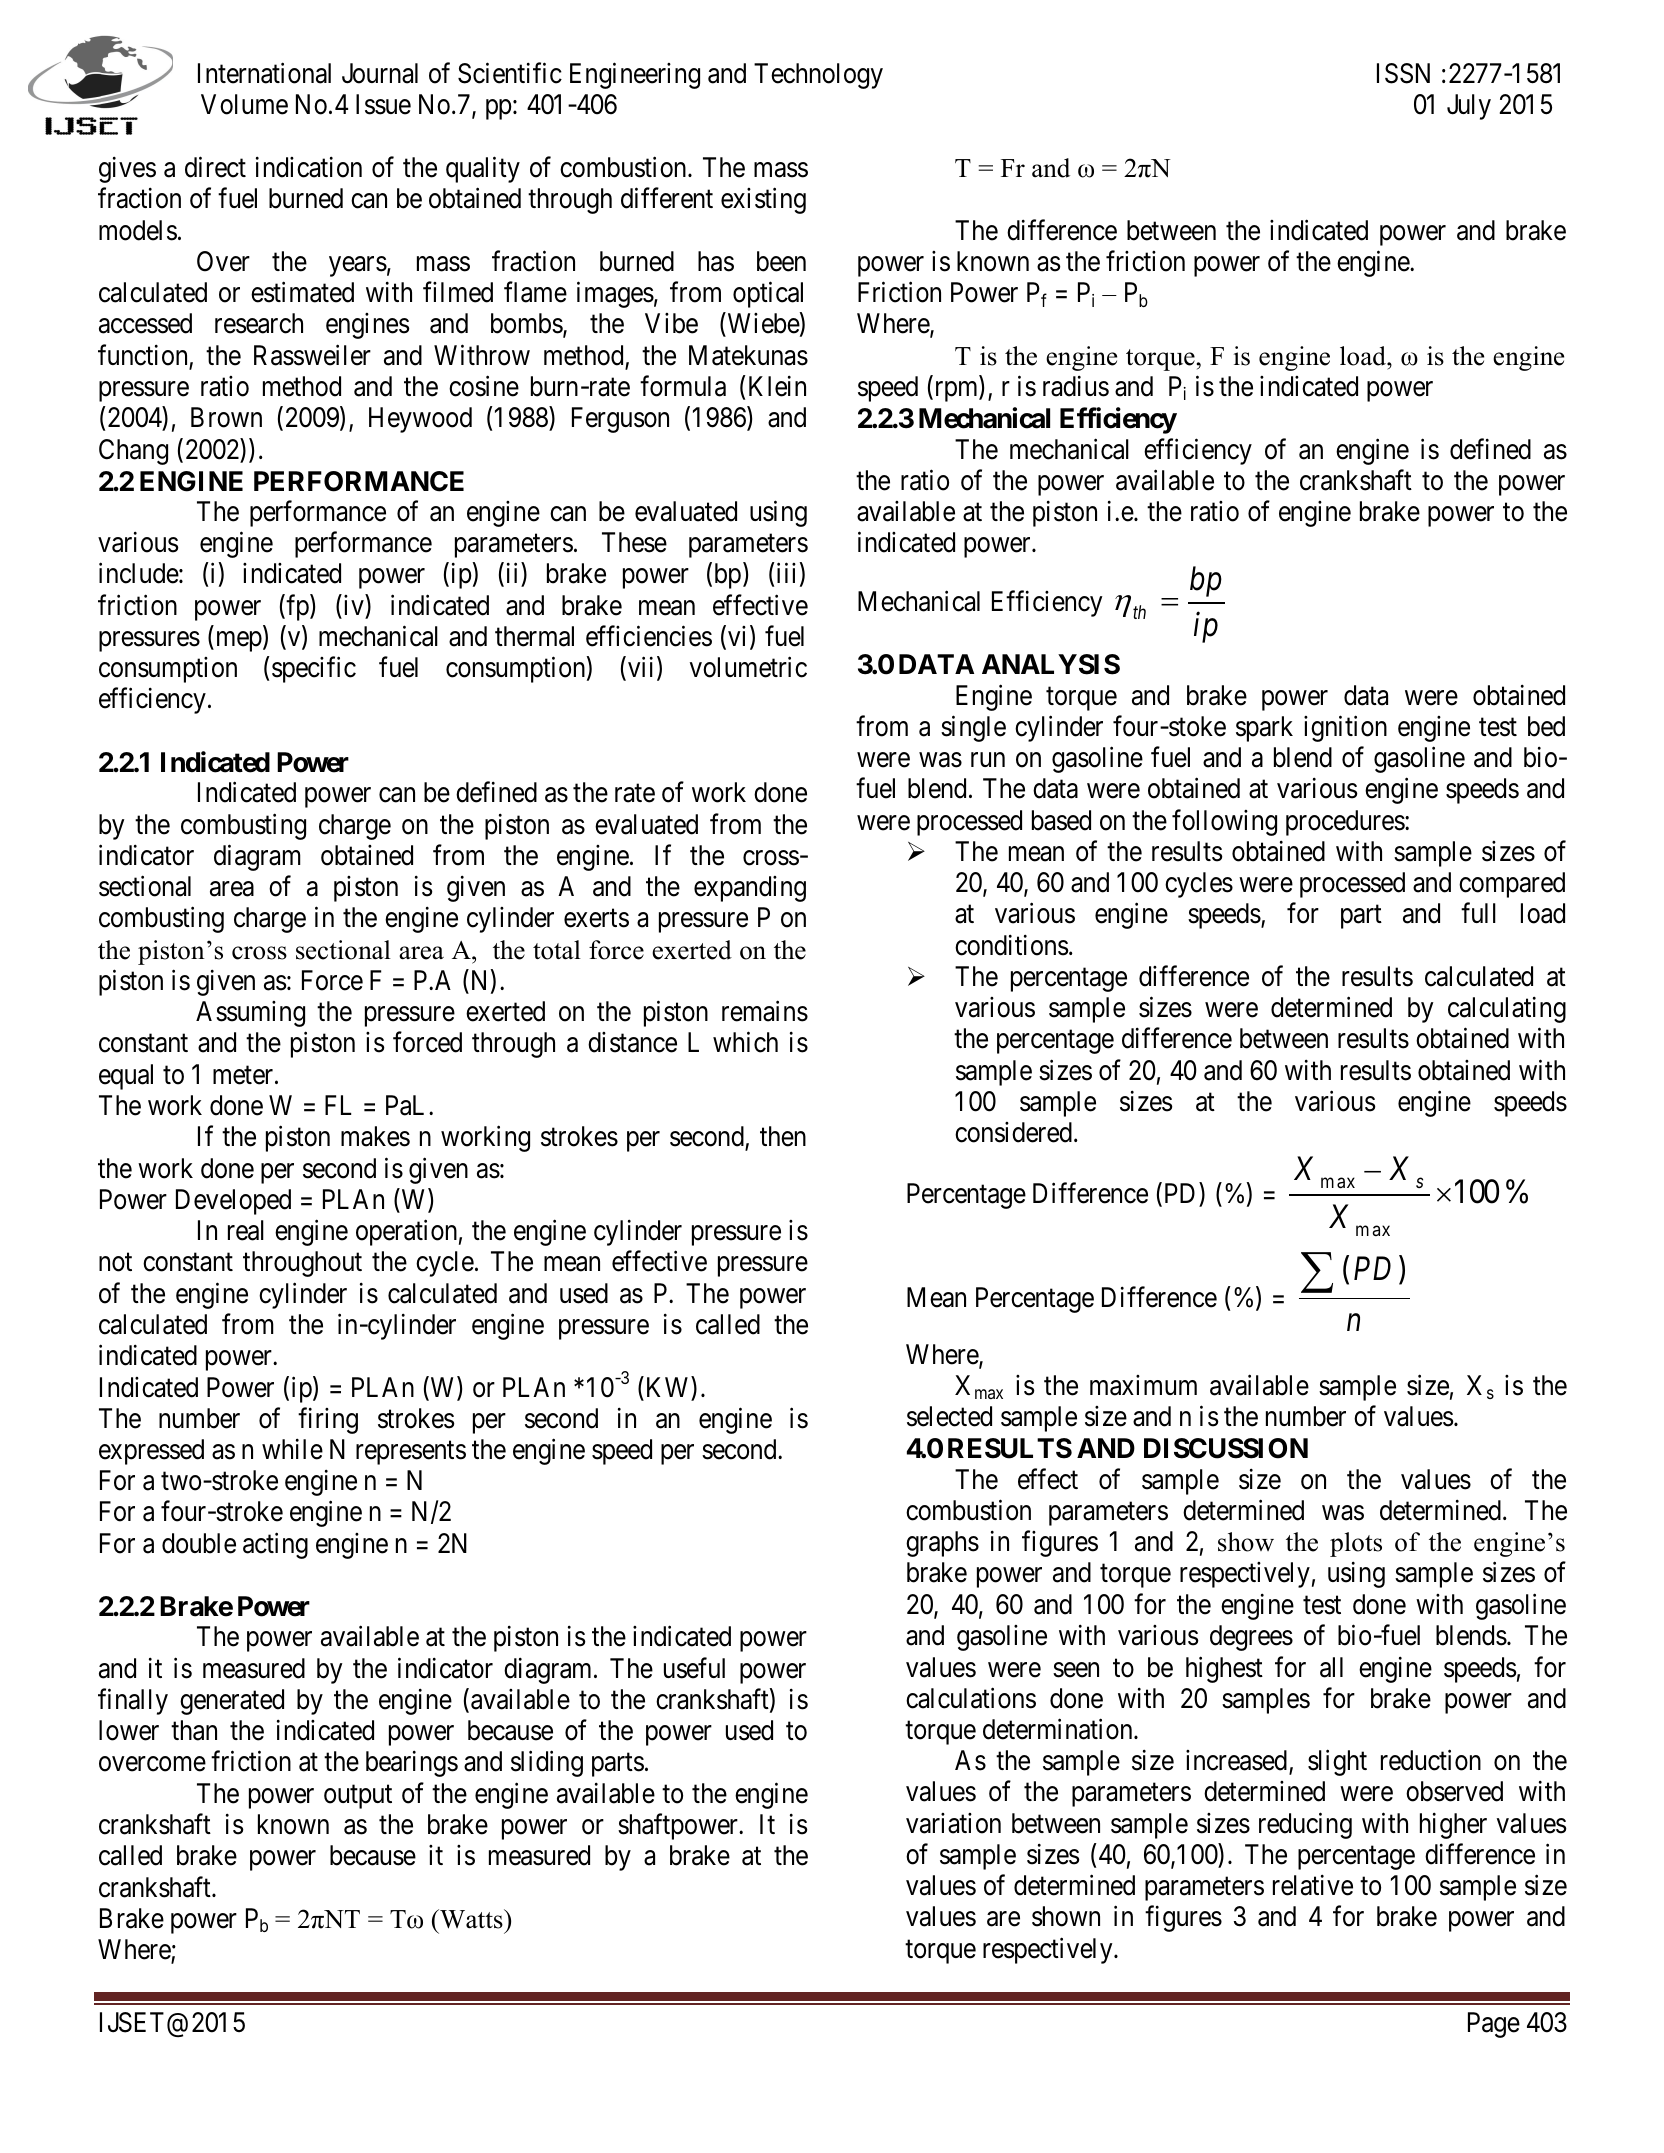 This image has height=2153, width=1664. What do you see at coordinates (275, 1545) in the image?
I see `acting` at bounding box center [275, 1545].
